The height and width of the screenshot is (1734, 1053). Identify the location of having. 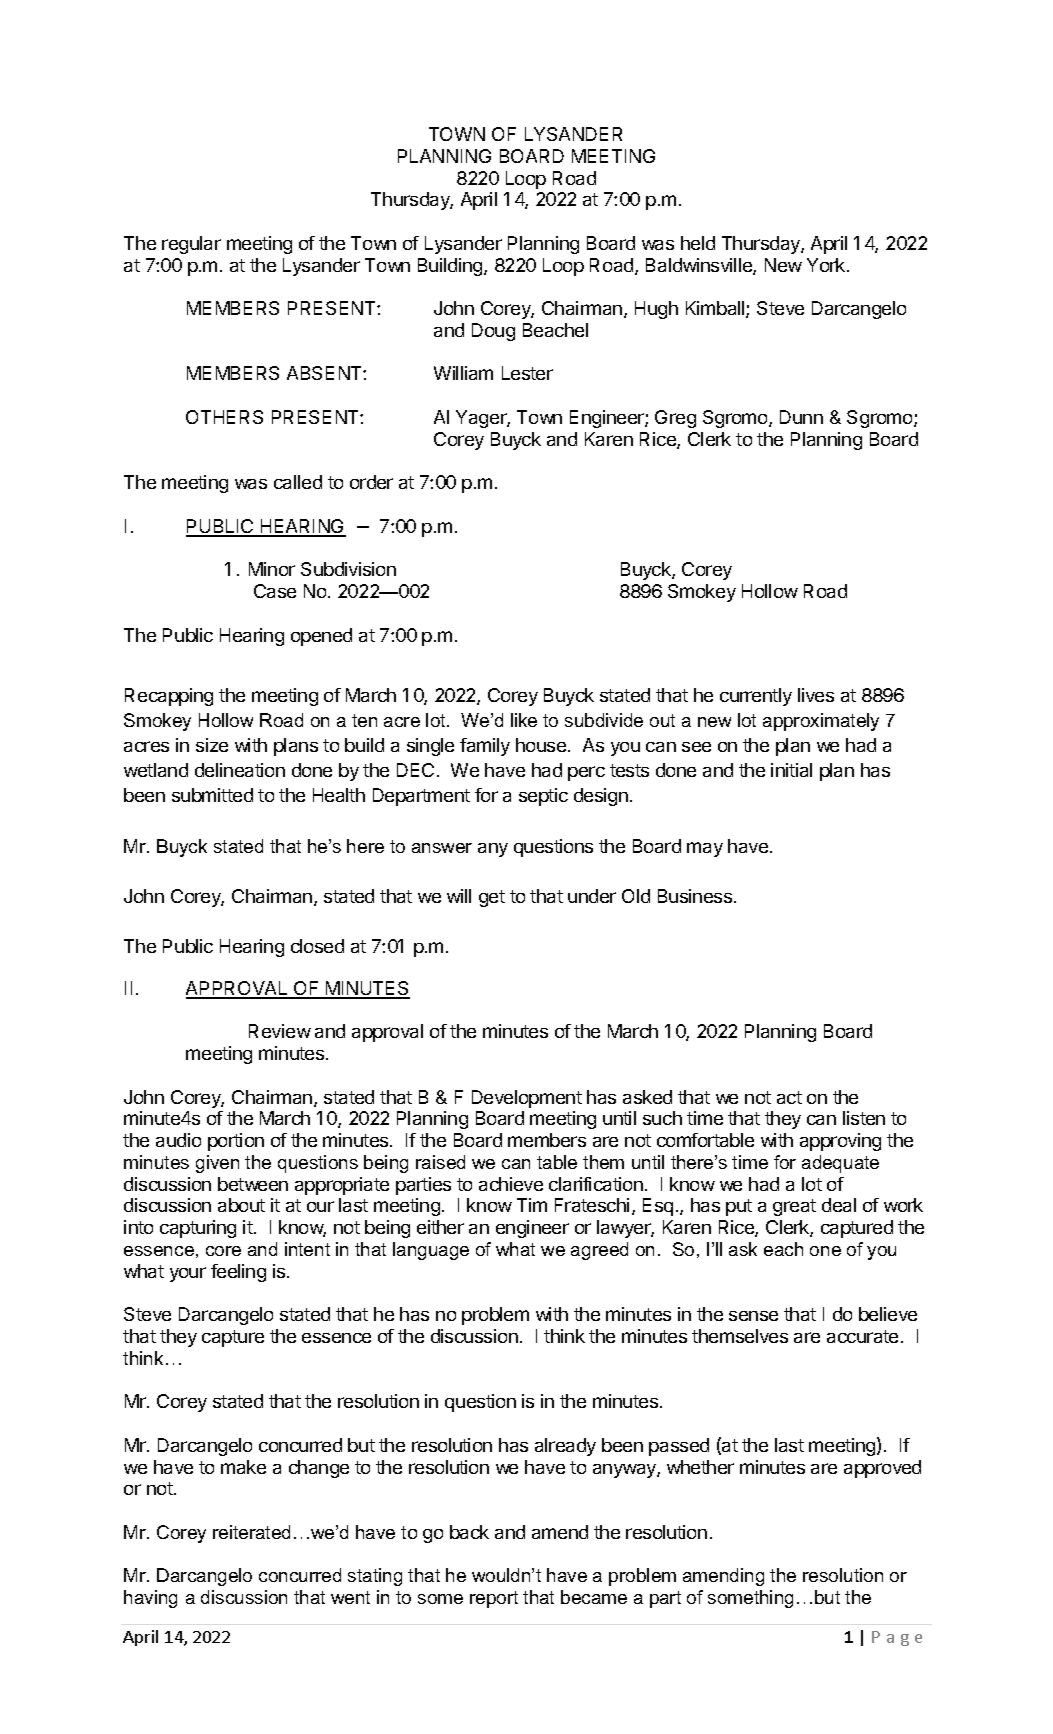
(150, 1599).
